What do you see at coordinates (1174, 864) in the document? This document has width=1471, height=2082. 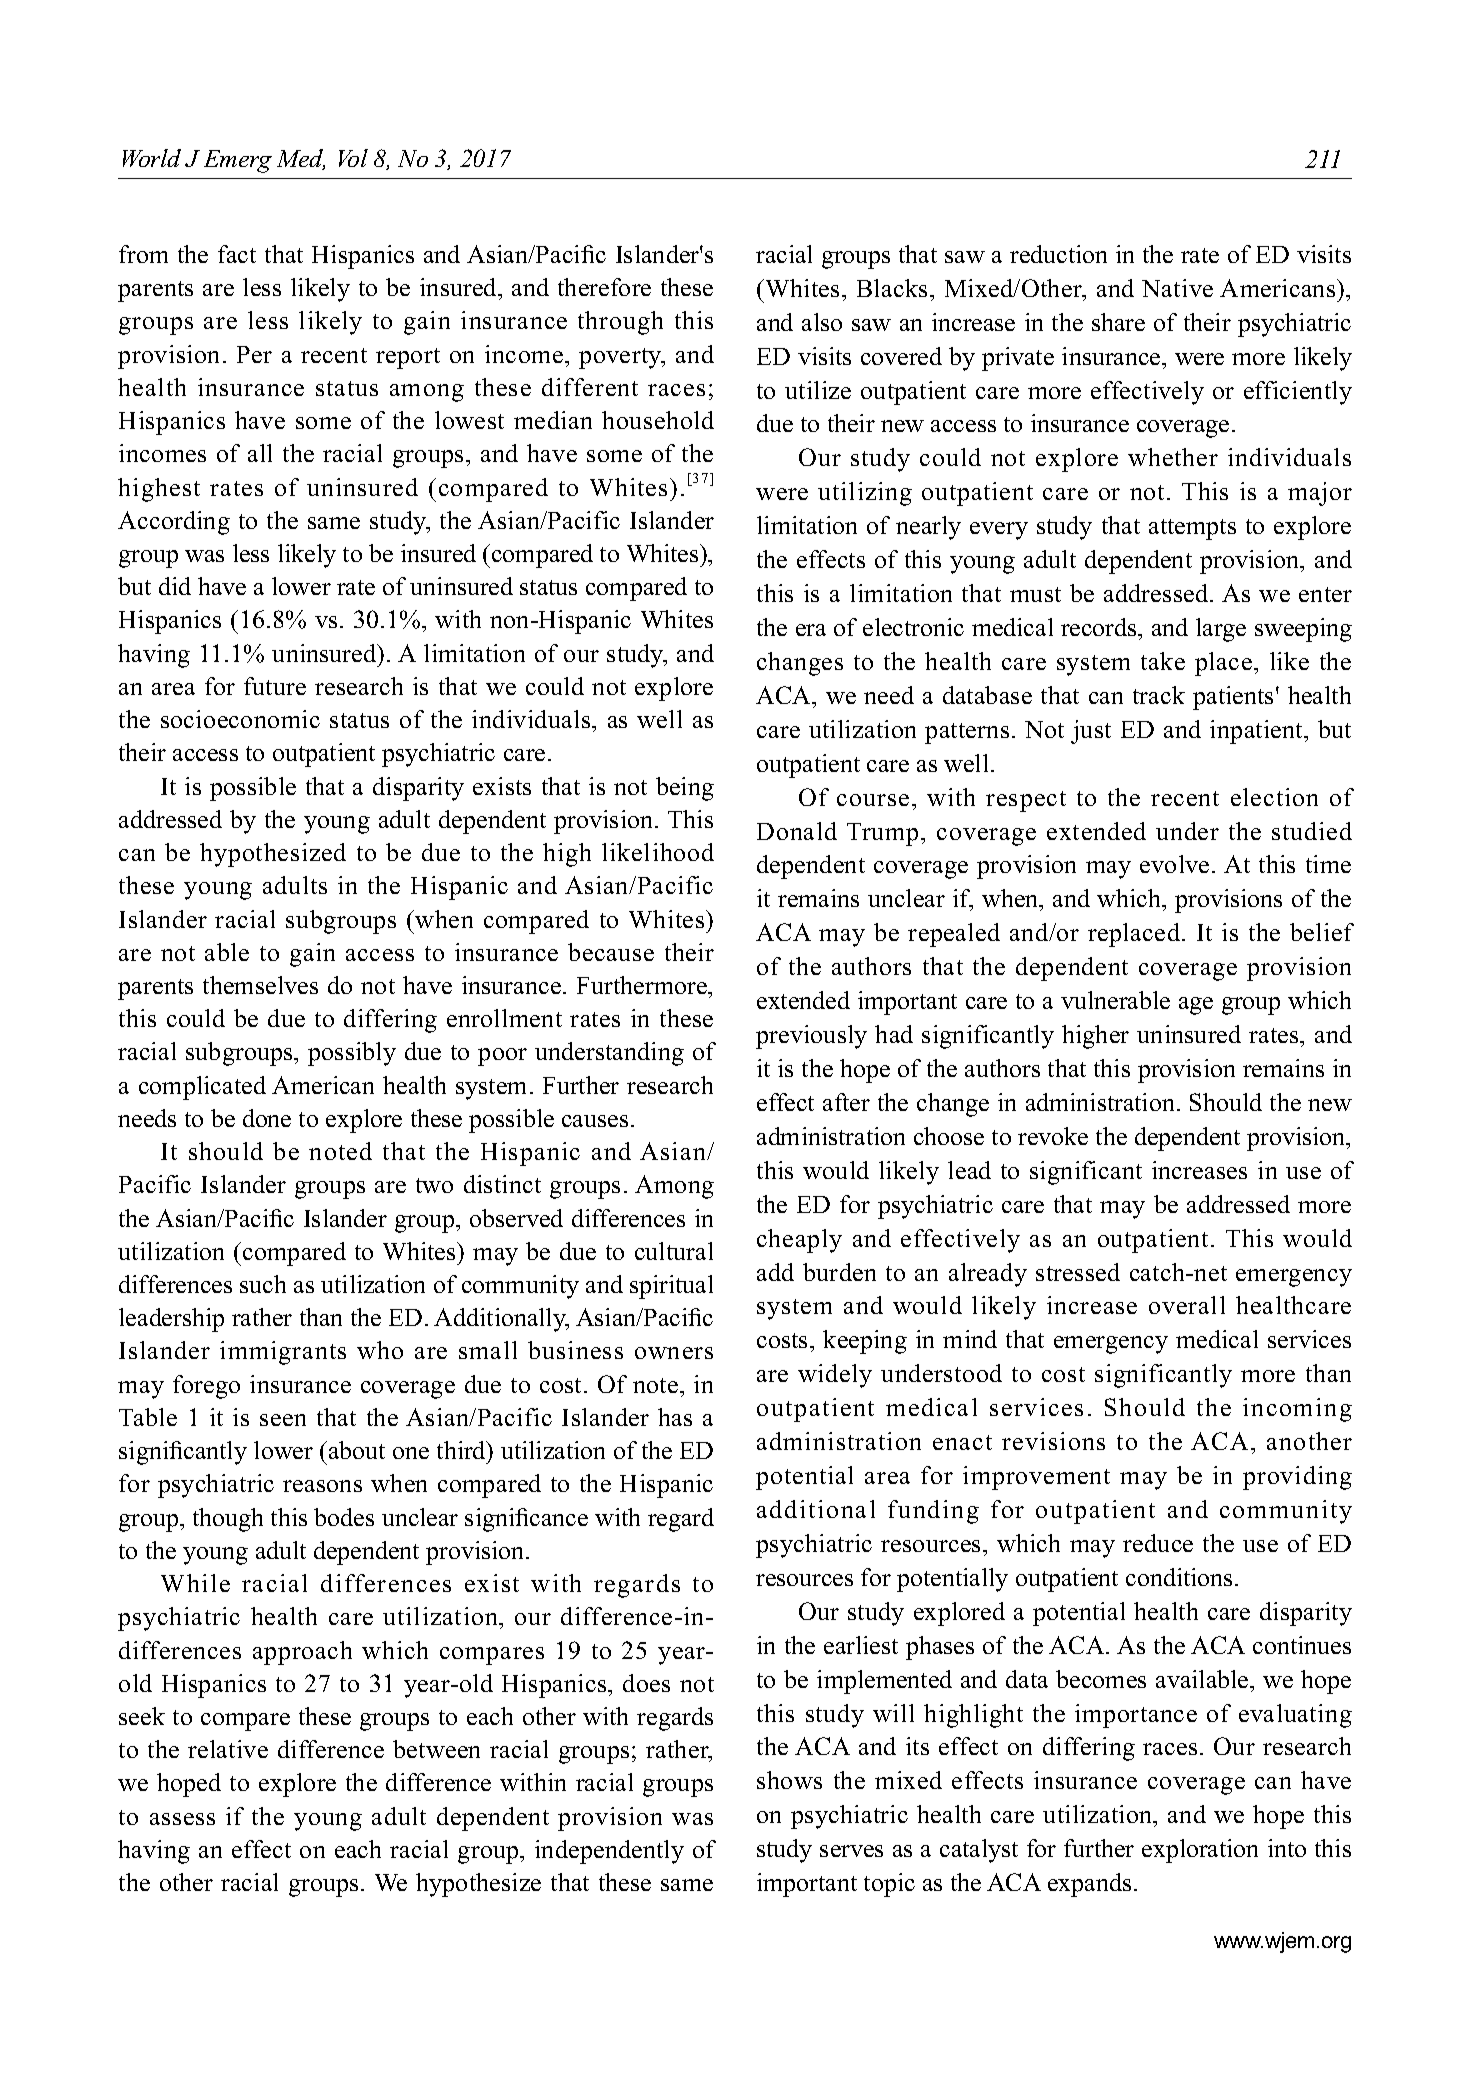 I see `evolve` at bounding box center [1174, 864].
